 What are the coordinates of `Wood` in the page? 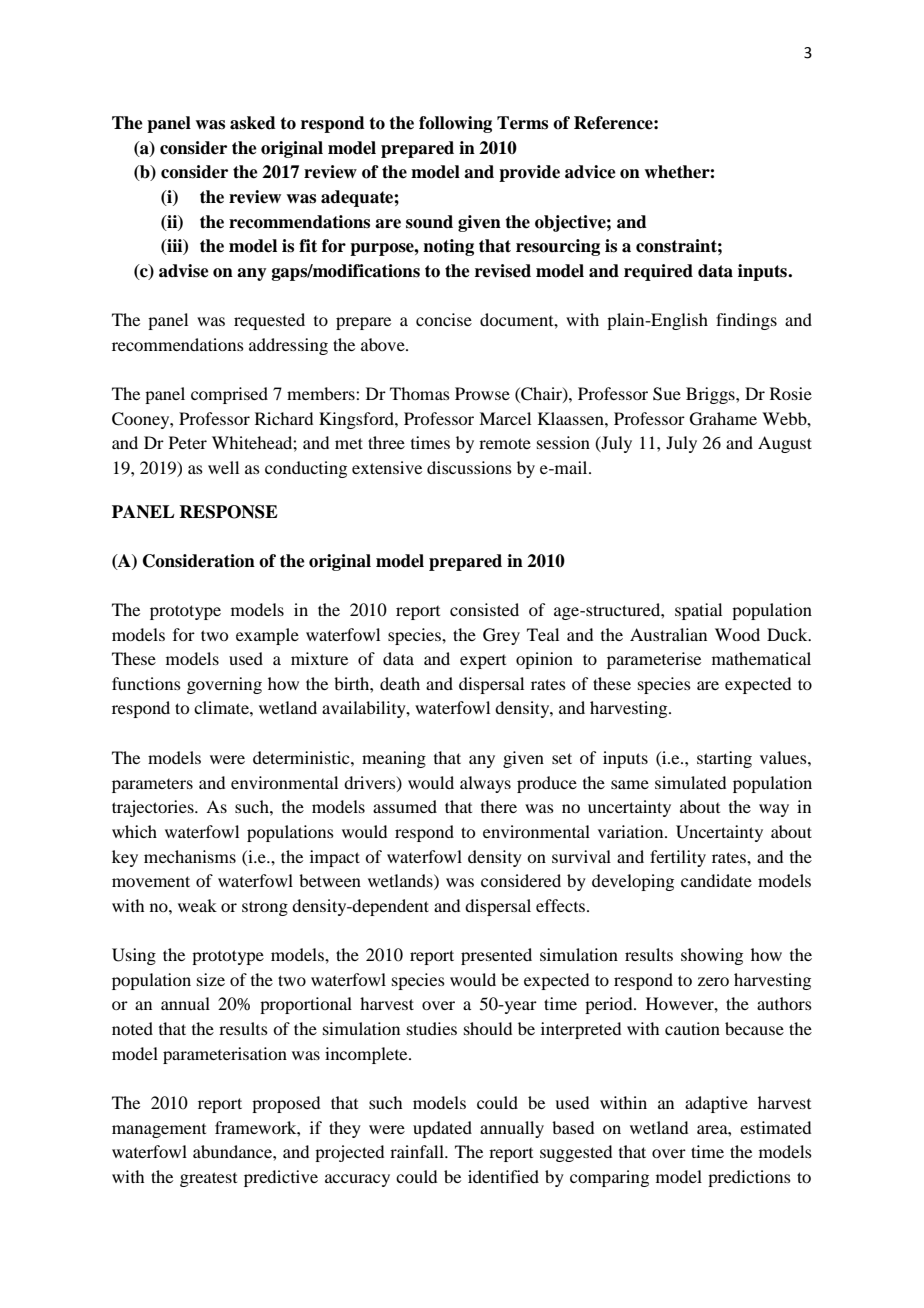 It's located at (737, 634).
